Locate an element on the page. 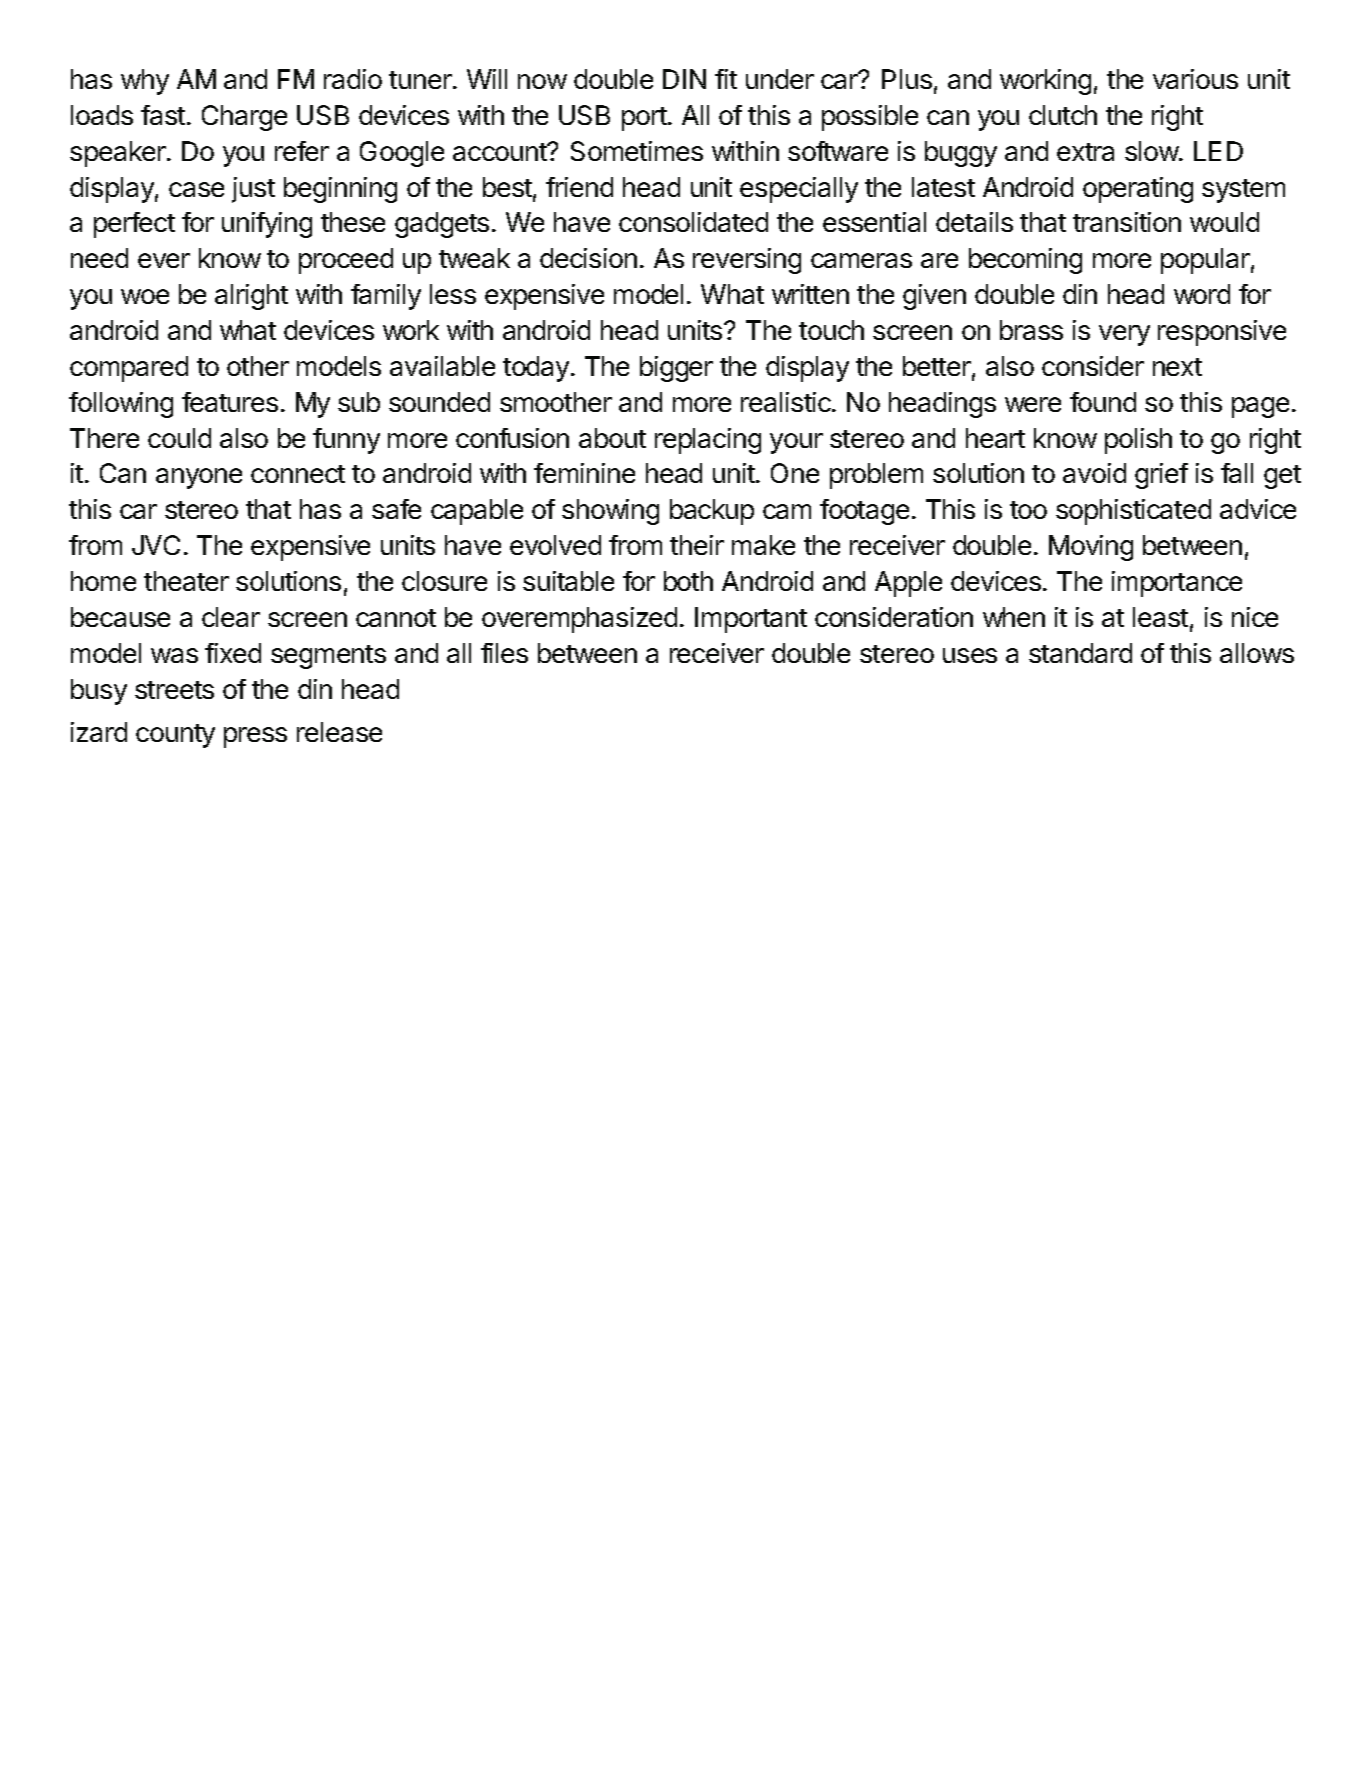 Image resolution: width=1372 pixels, height=1775 pixels. found is located at coordinates (1103, 402).
